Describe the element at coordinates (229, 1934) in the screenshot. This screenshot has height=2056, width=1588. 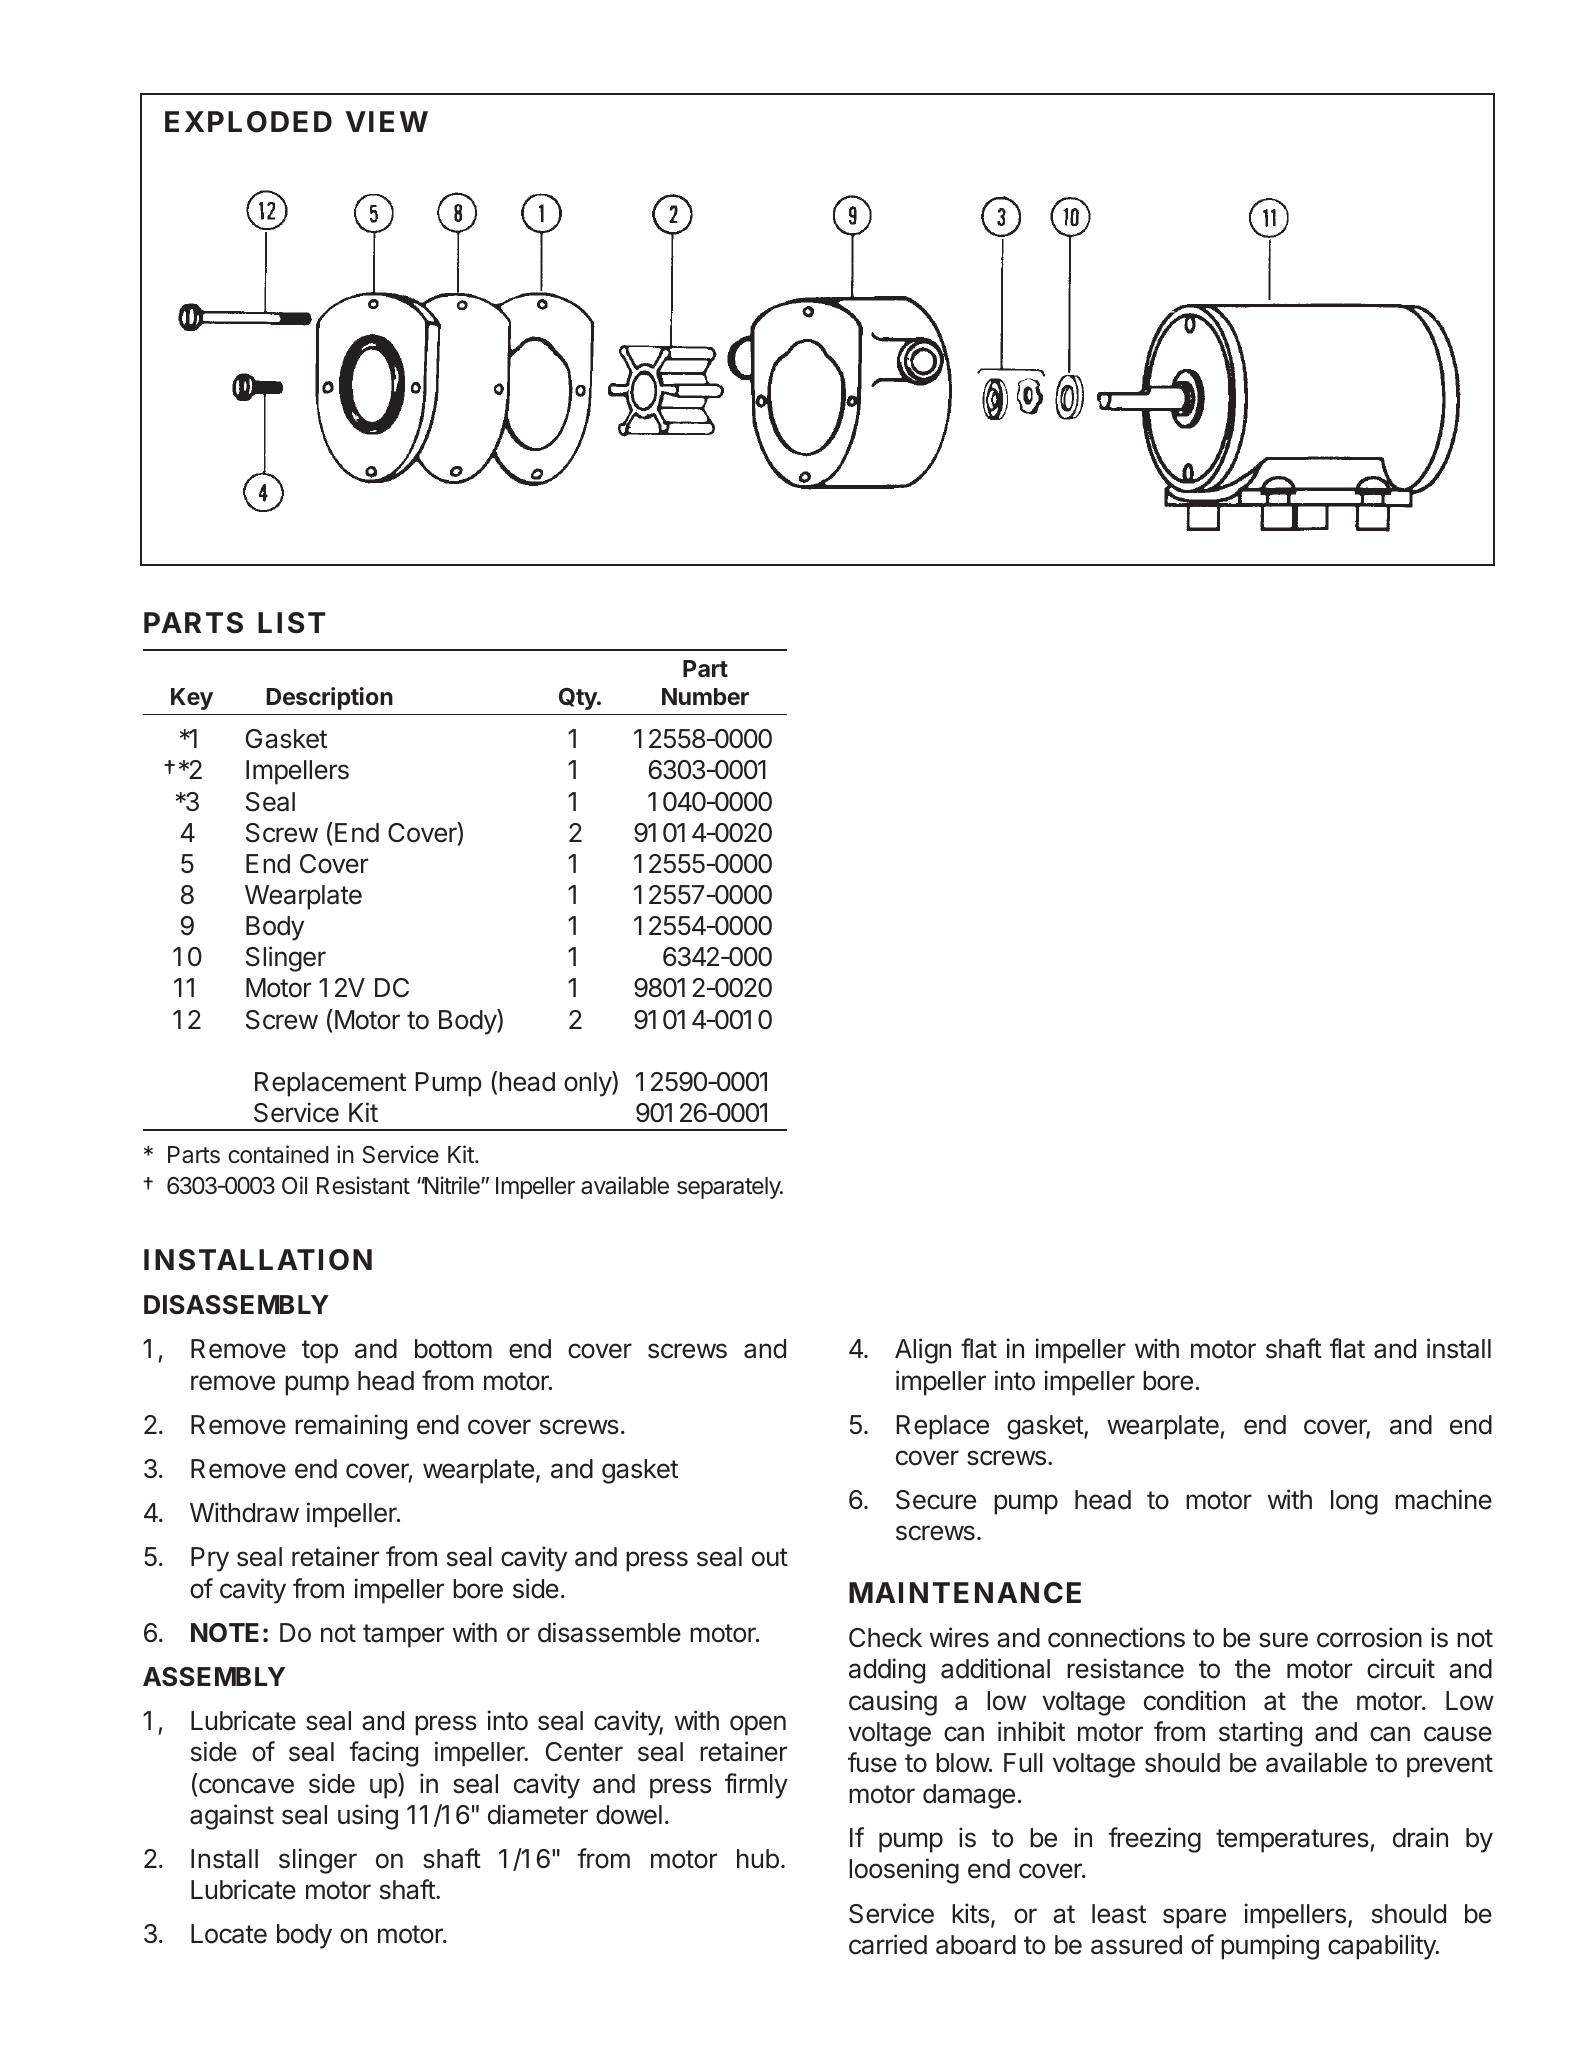
I see `Locate` at that location.
